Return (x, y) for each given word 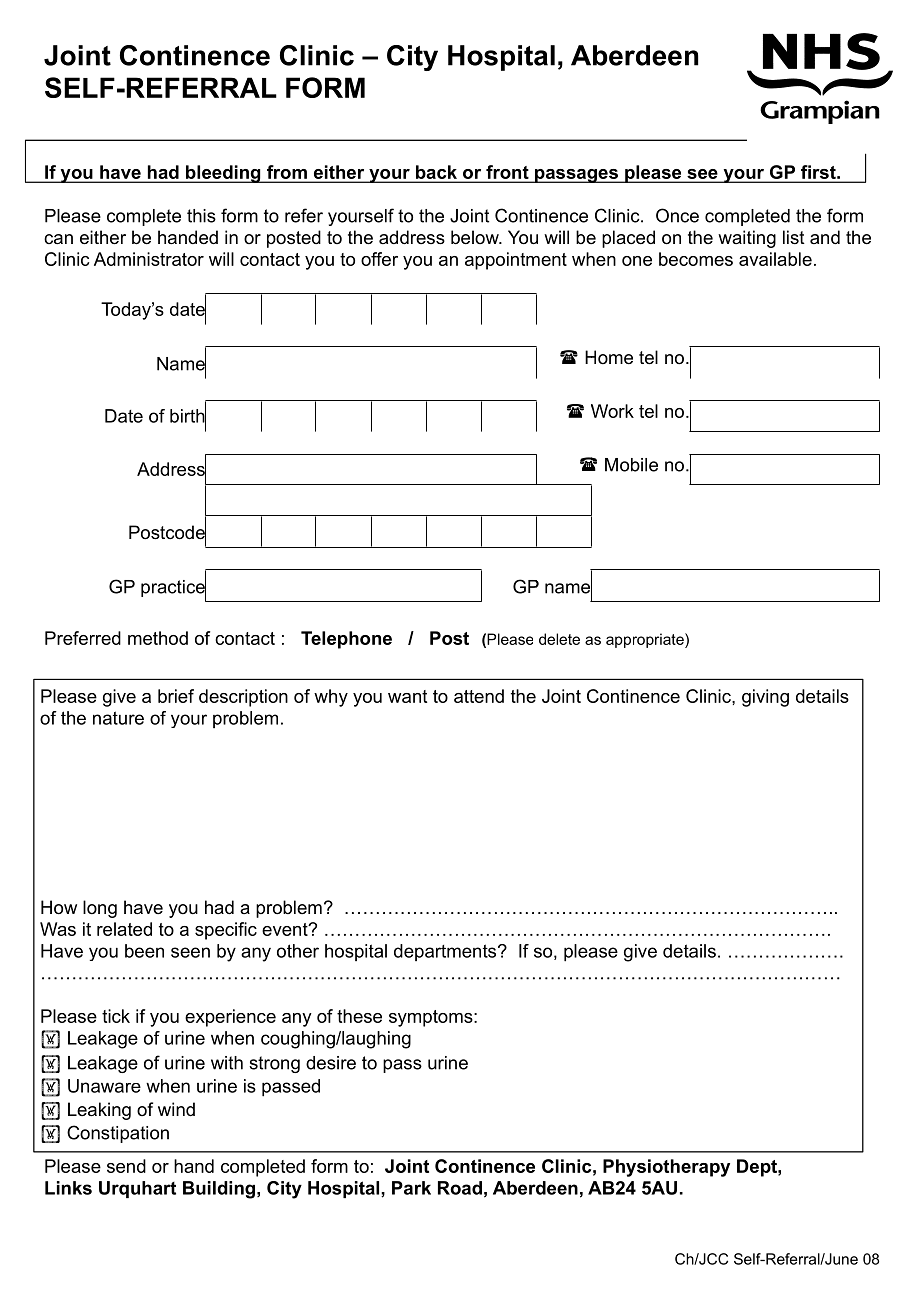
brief (176, 696)
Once (677, 215)
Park (411, 1188)
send (126, 1166)
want (407, 696)
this (201, 216)
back (436, 172)
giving (765, 698)
